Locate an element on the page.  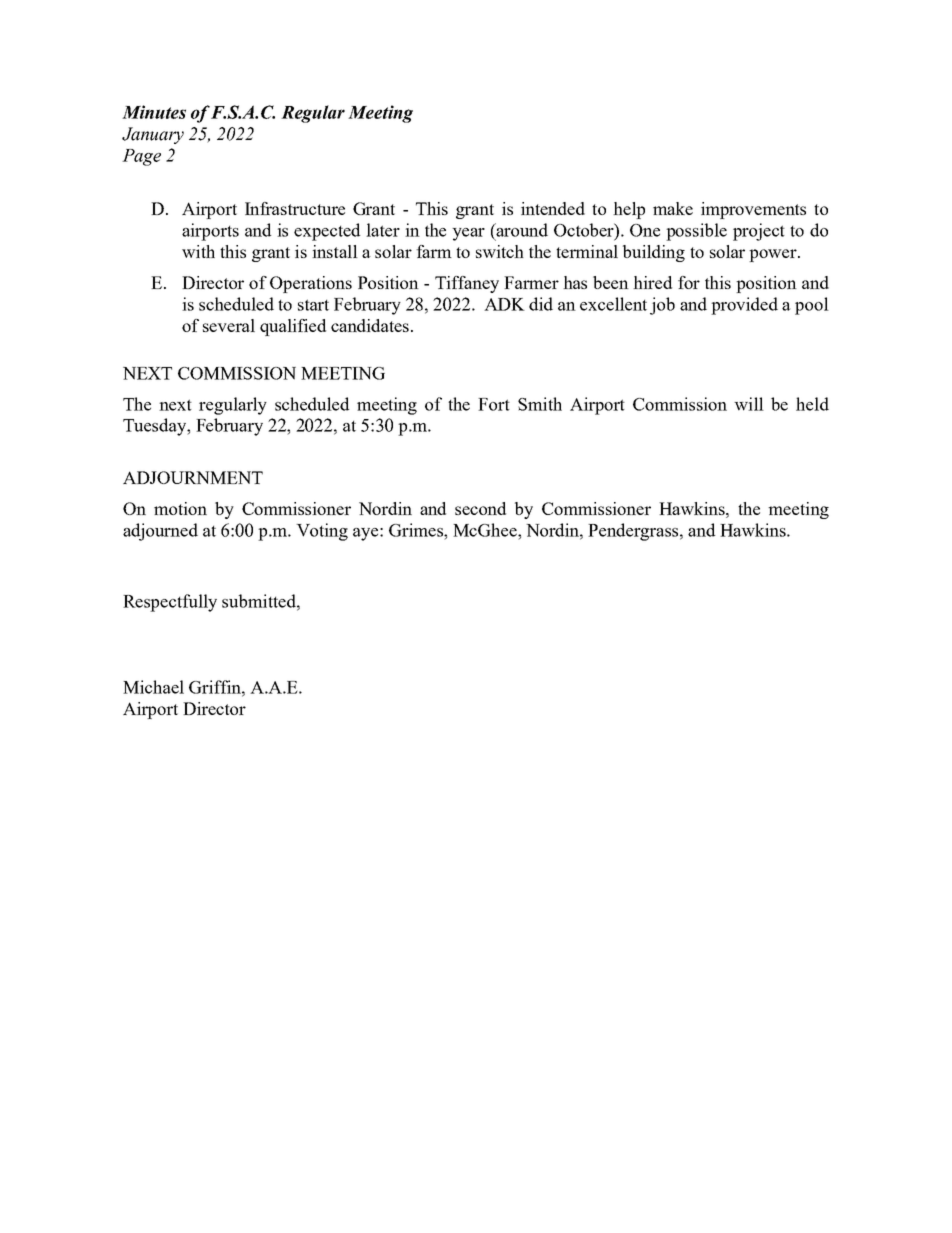
second is located at coordinates (480, 508).
